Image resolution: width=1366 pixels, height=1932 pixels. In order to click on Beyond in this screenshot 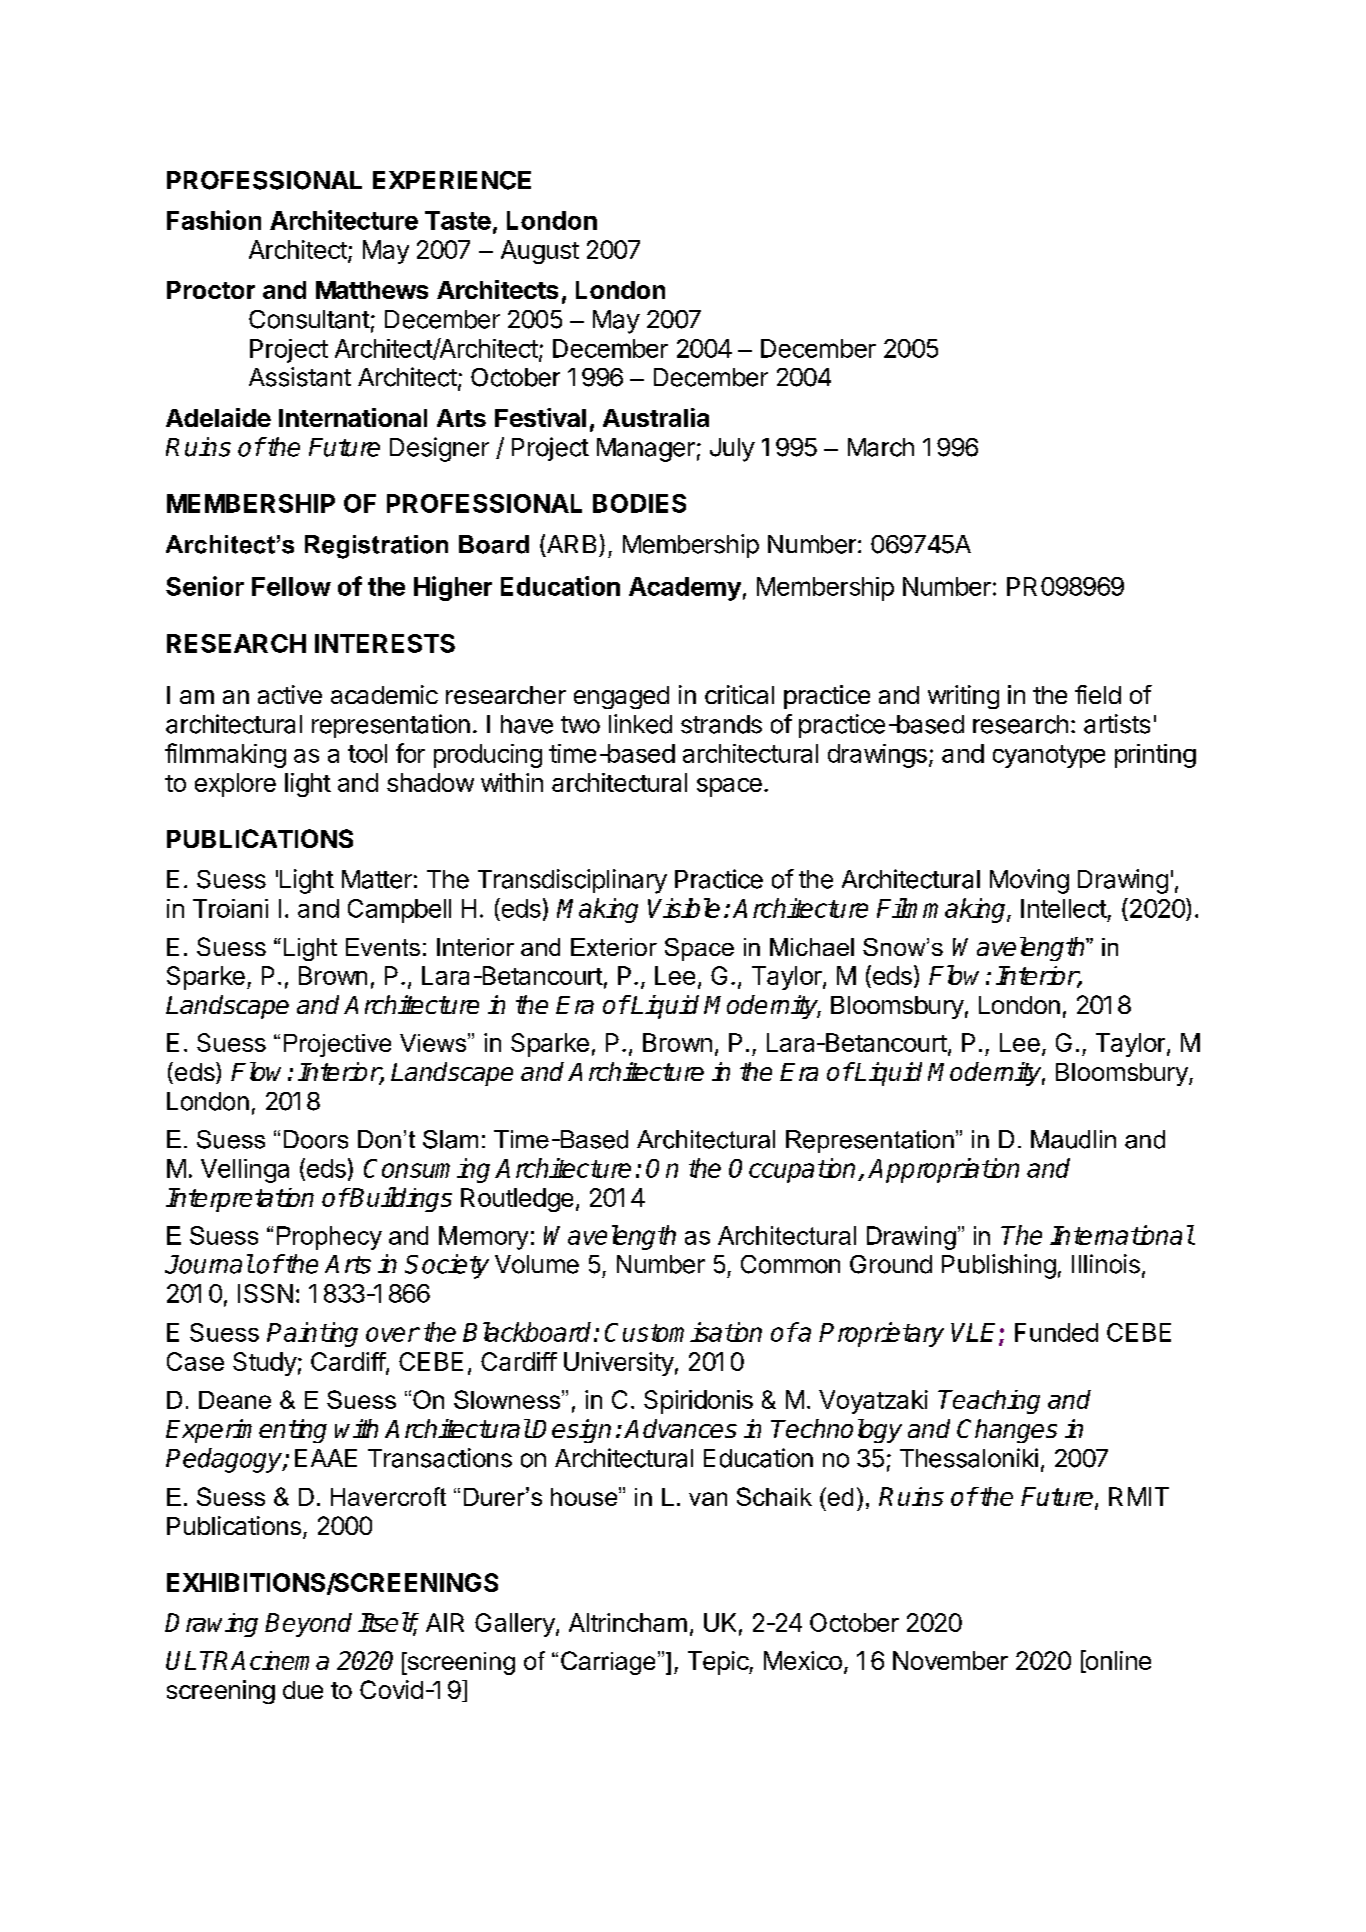, I will do `click(308, 1625)`.
